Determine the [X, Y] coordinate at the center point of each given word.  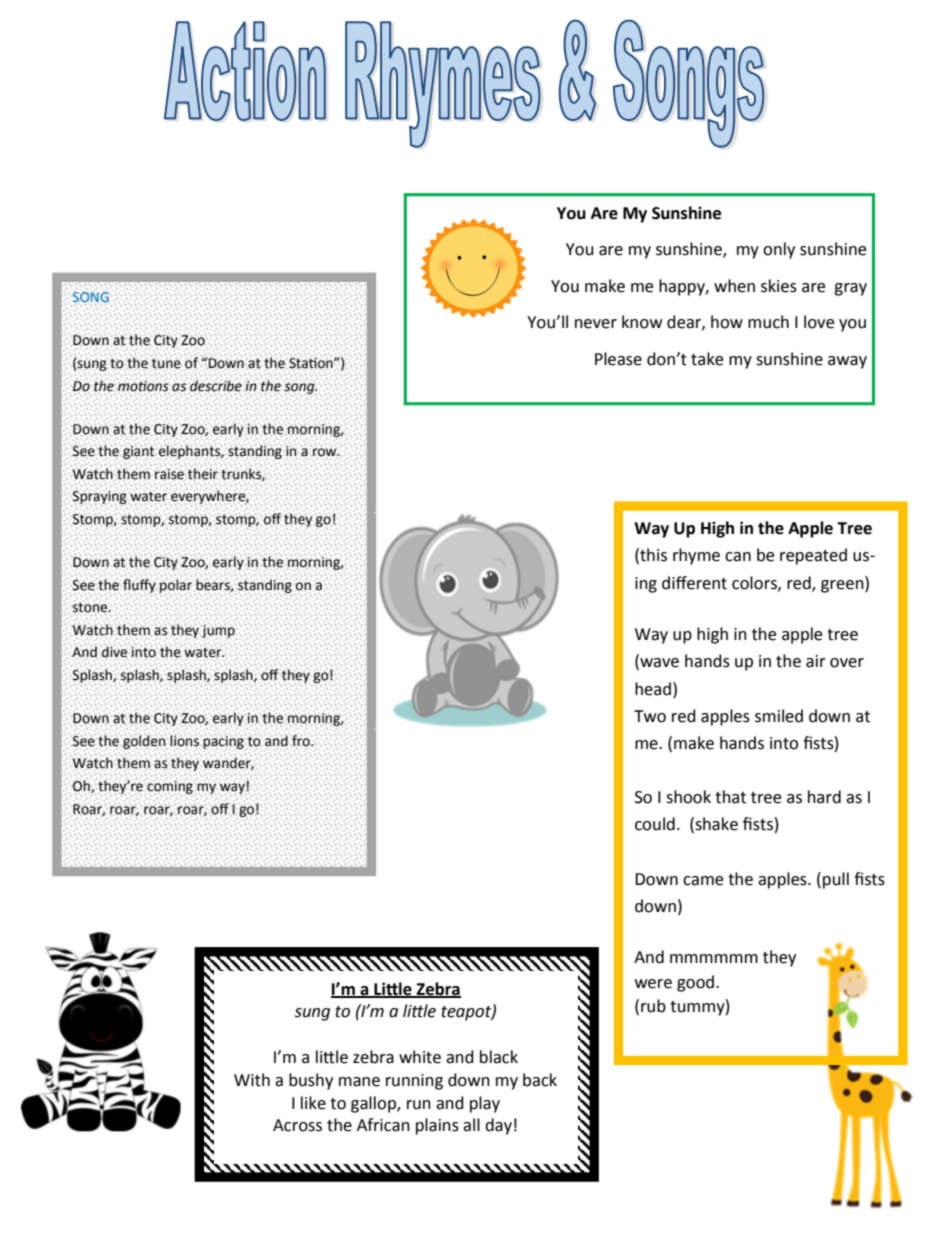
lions [184, 741]
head [653, 689]
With [252, 1080]
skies [779, 286]
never [596, 324]
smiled [779, 716]
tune [166, 364]
